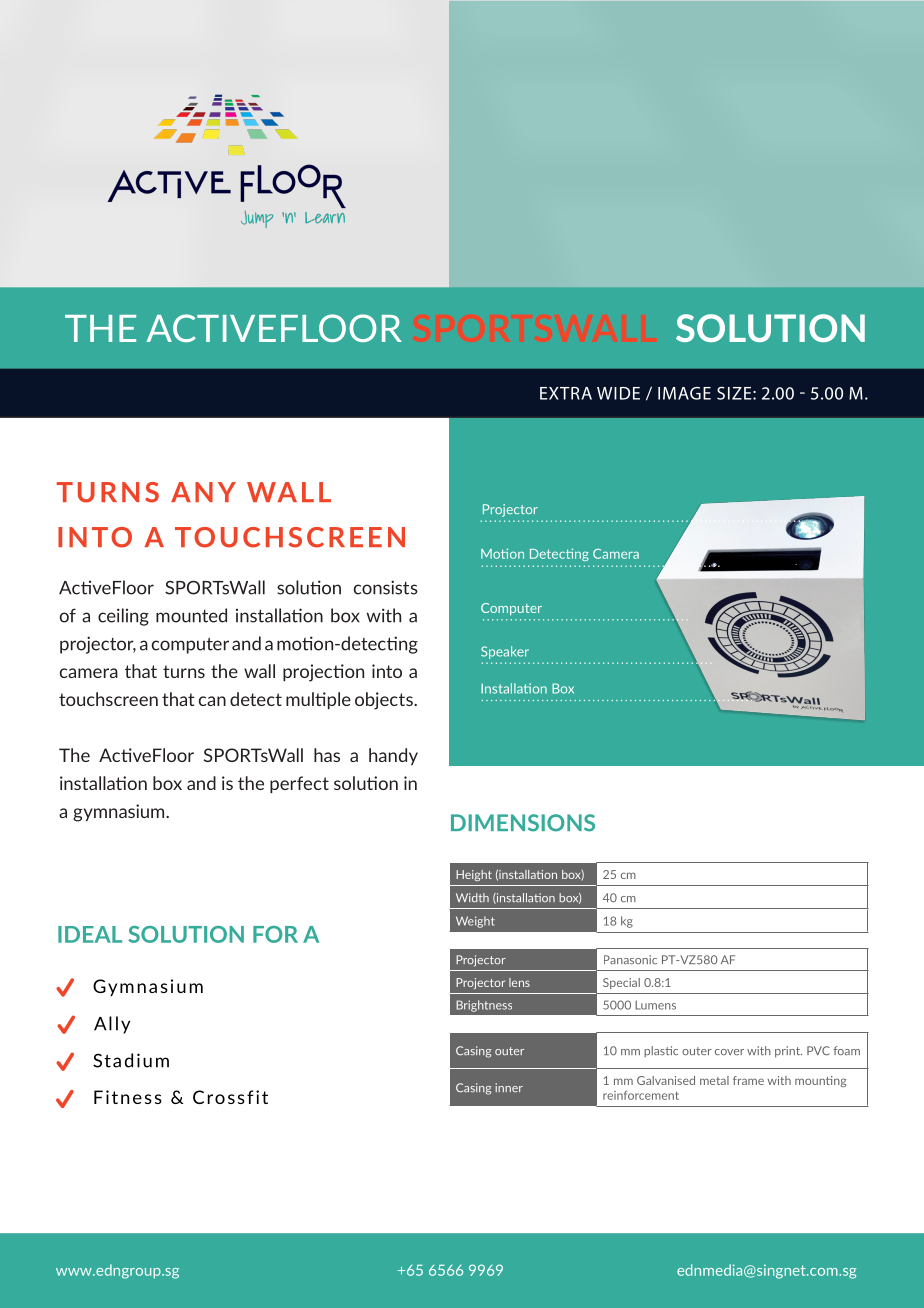 The image size is (924, 1308). Describe the element at coordinates (523, 823) in the screenshot. I see `DIMENSIONS` at that location.
